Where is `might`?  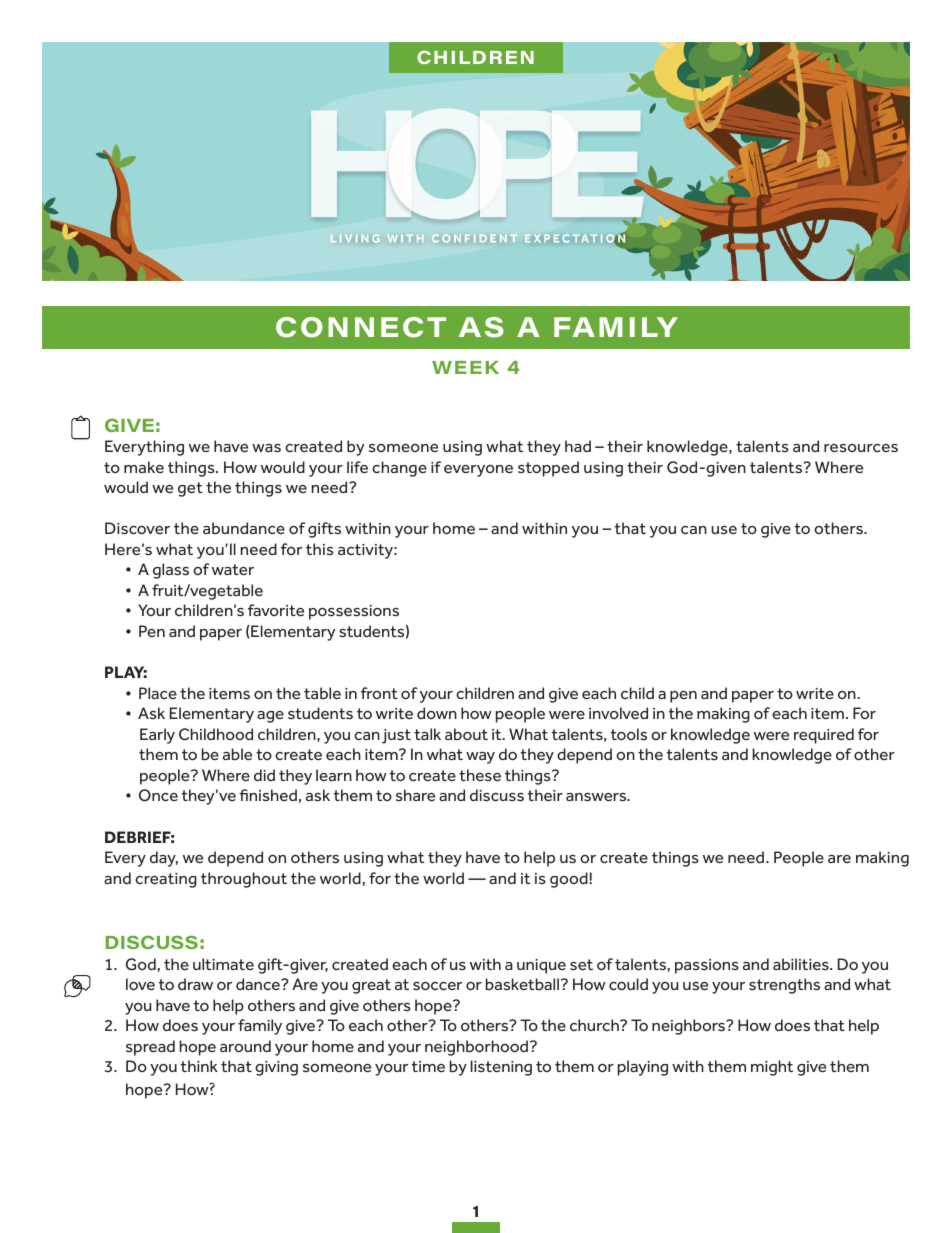 might is located at coordinates (772, 1068).
